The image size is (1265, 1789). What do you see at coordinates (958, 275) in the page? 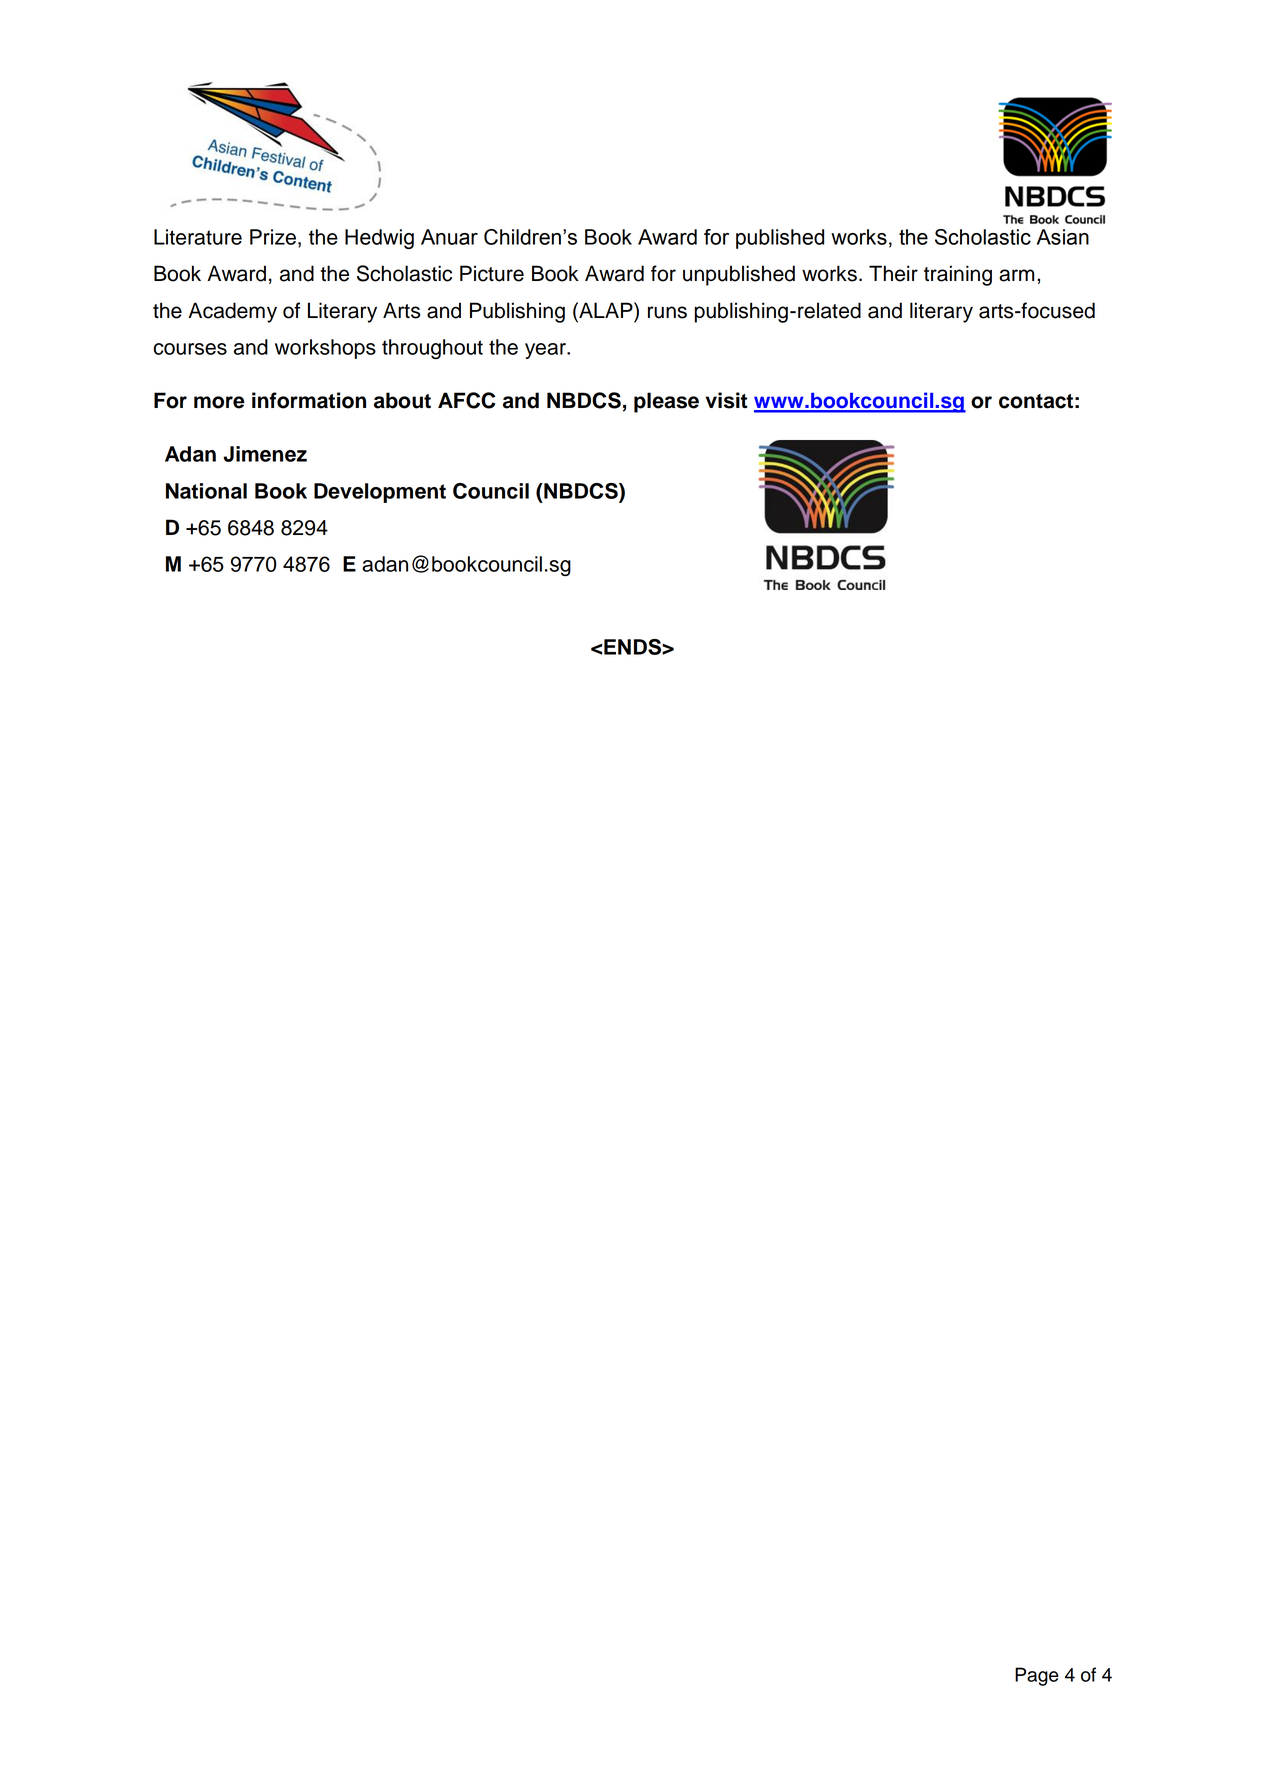
I see `training` at bounding box center [958, 275].
